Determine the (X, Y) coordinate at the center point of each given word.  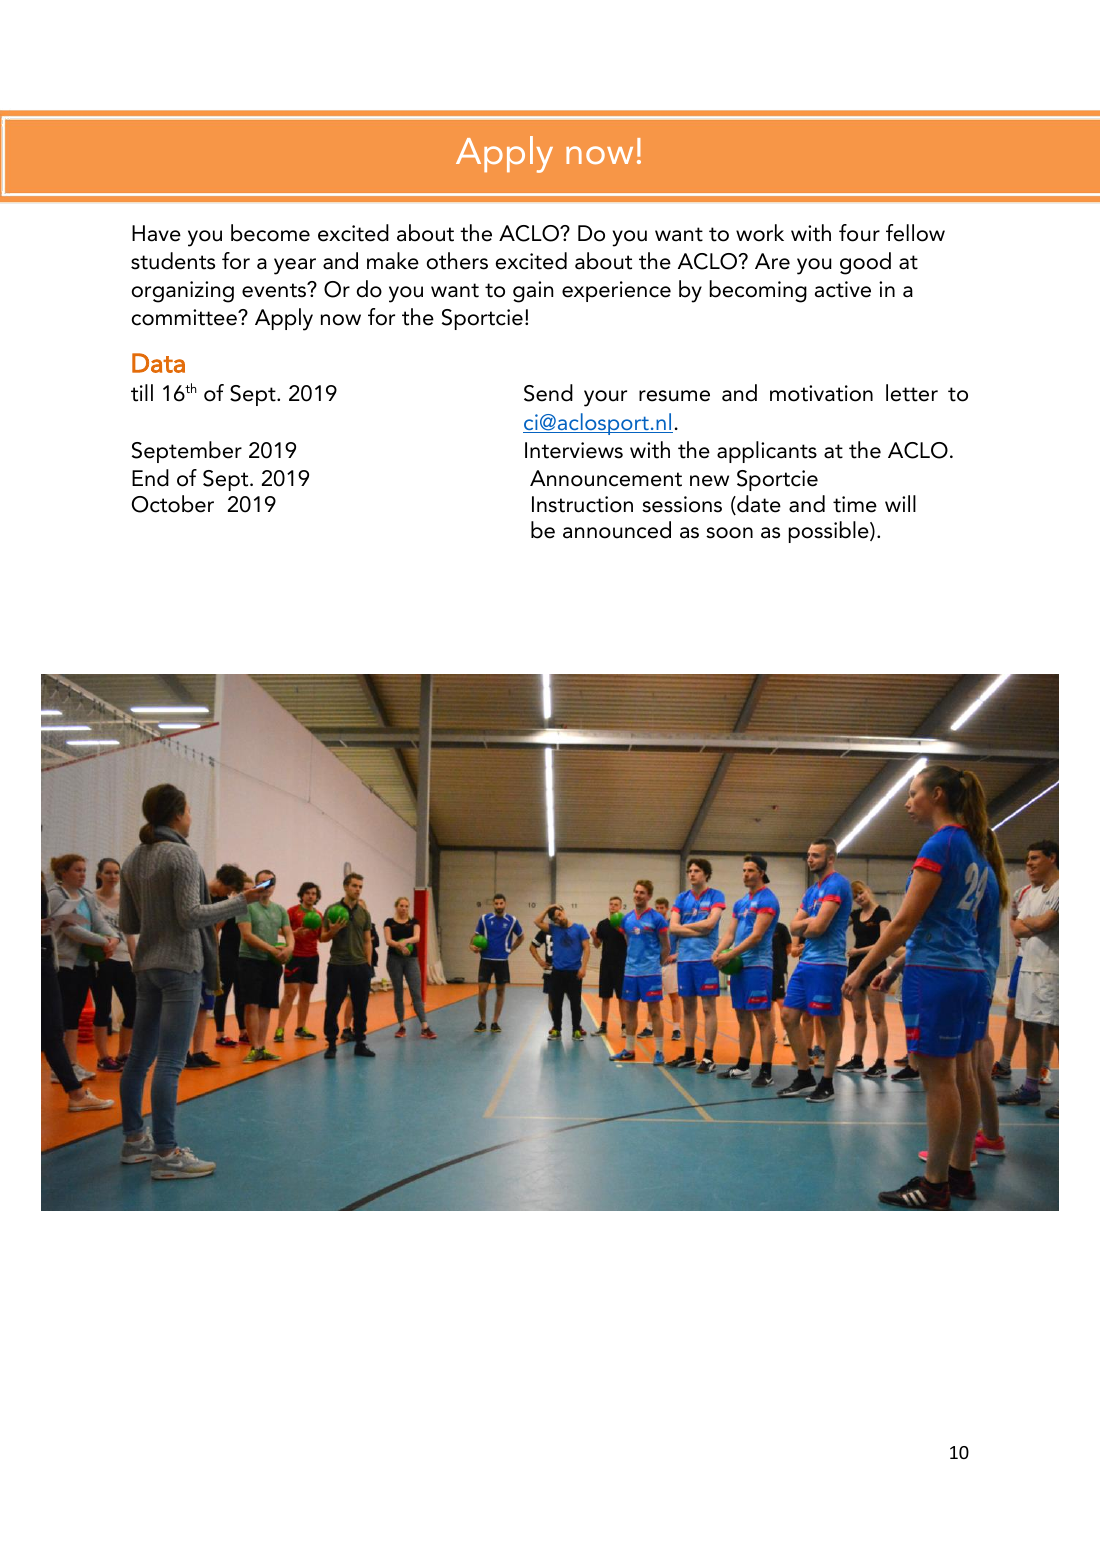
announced (617, 530)
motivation (821, 393)
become (270, 233)
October (173, 504)
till (142, 393)
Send (548, 393)
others (457, 261)
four (859, 233)
